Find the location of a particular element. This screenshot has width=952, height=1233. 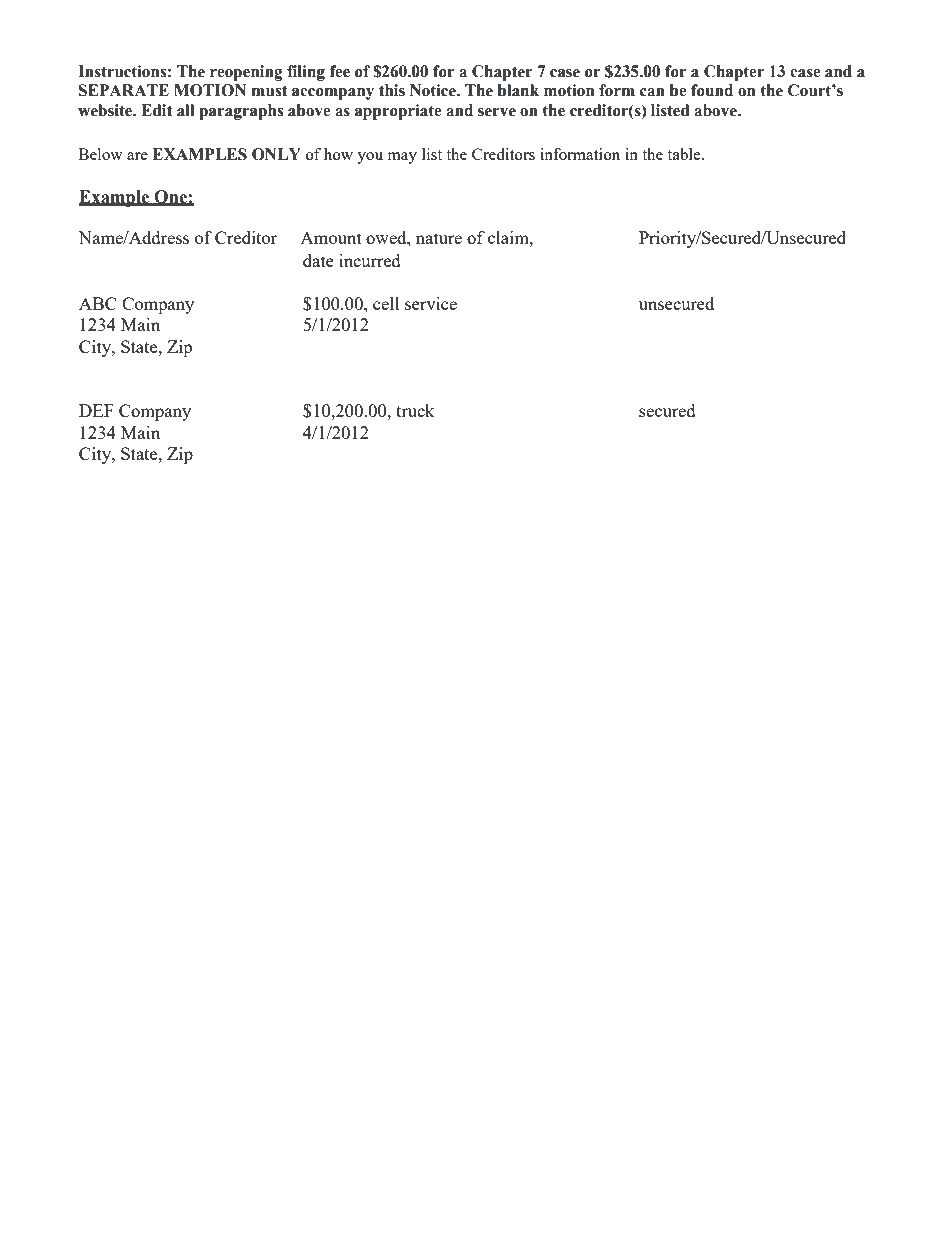

service is located at coordinates (431, 303).
